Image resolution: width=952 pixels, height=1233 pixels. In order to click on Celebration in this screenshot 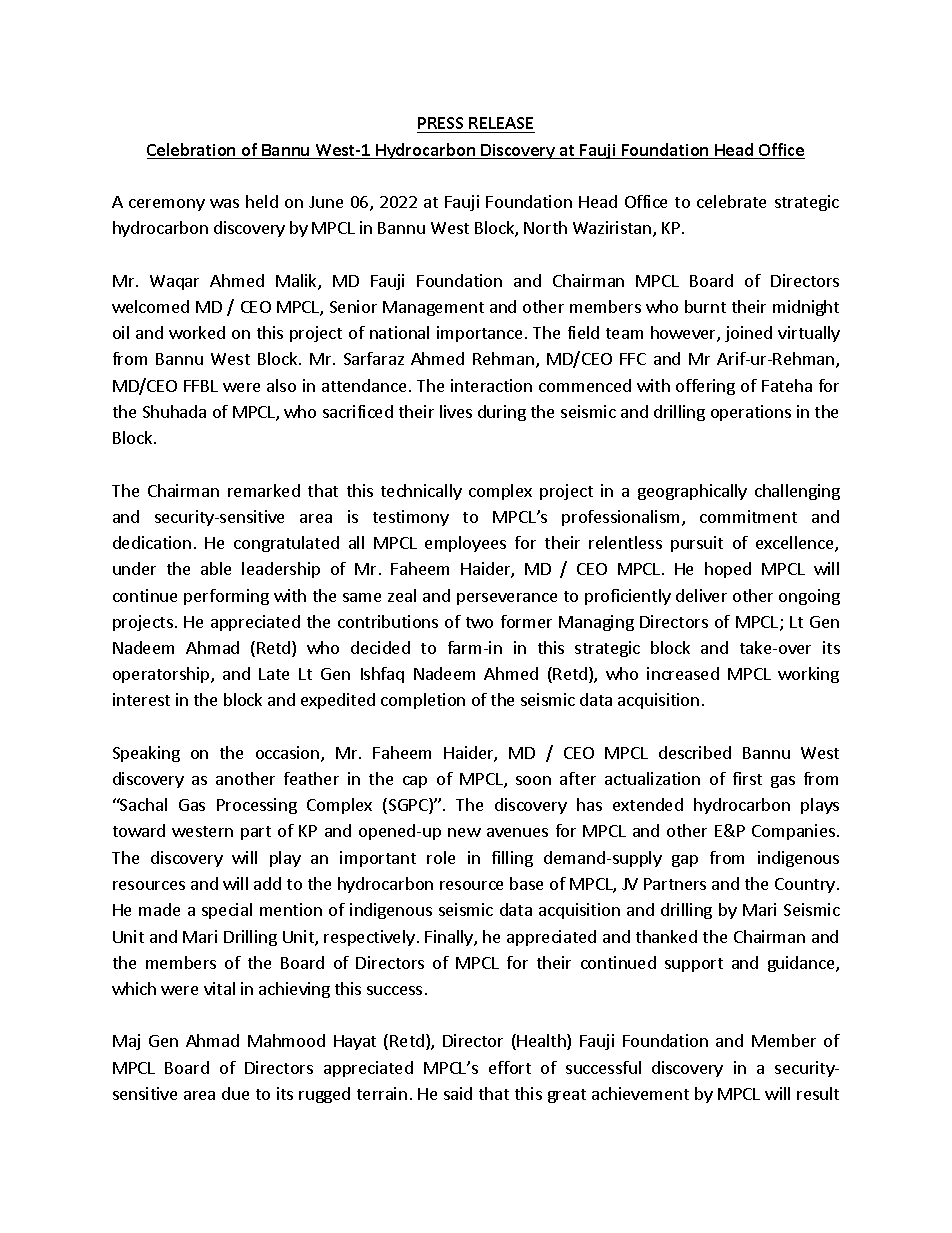, I will do `click(192, 151)`.
